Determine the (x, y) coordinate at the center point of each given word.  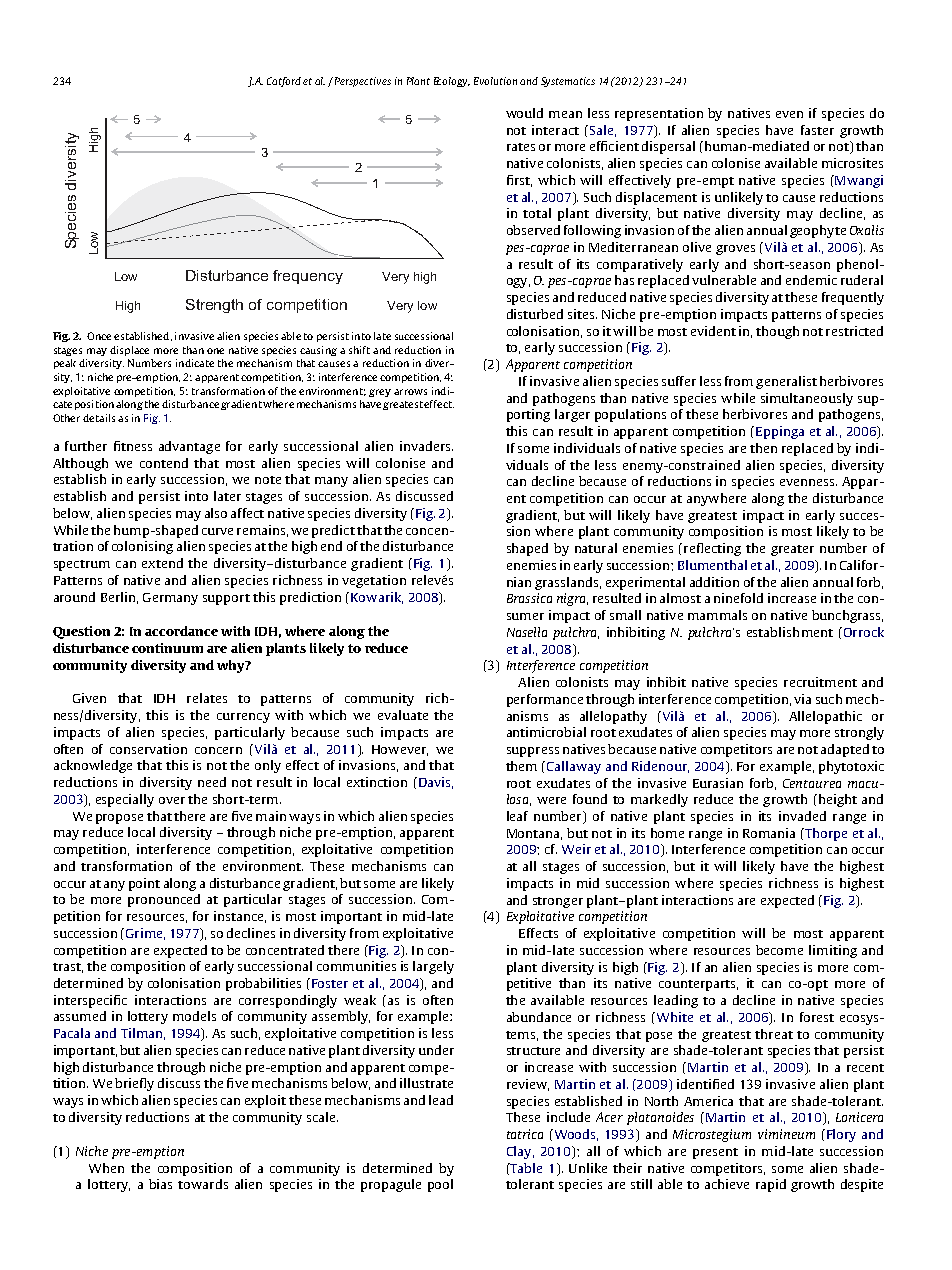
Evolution (495, 81)
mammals (717, 615)
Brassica (529, 598)
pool (440, 1185)
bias (160, 1184)
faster (817, 130)
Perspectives (361, 82)
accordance (181, 631)
